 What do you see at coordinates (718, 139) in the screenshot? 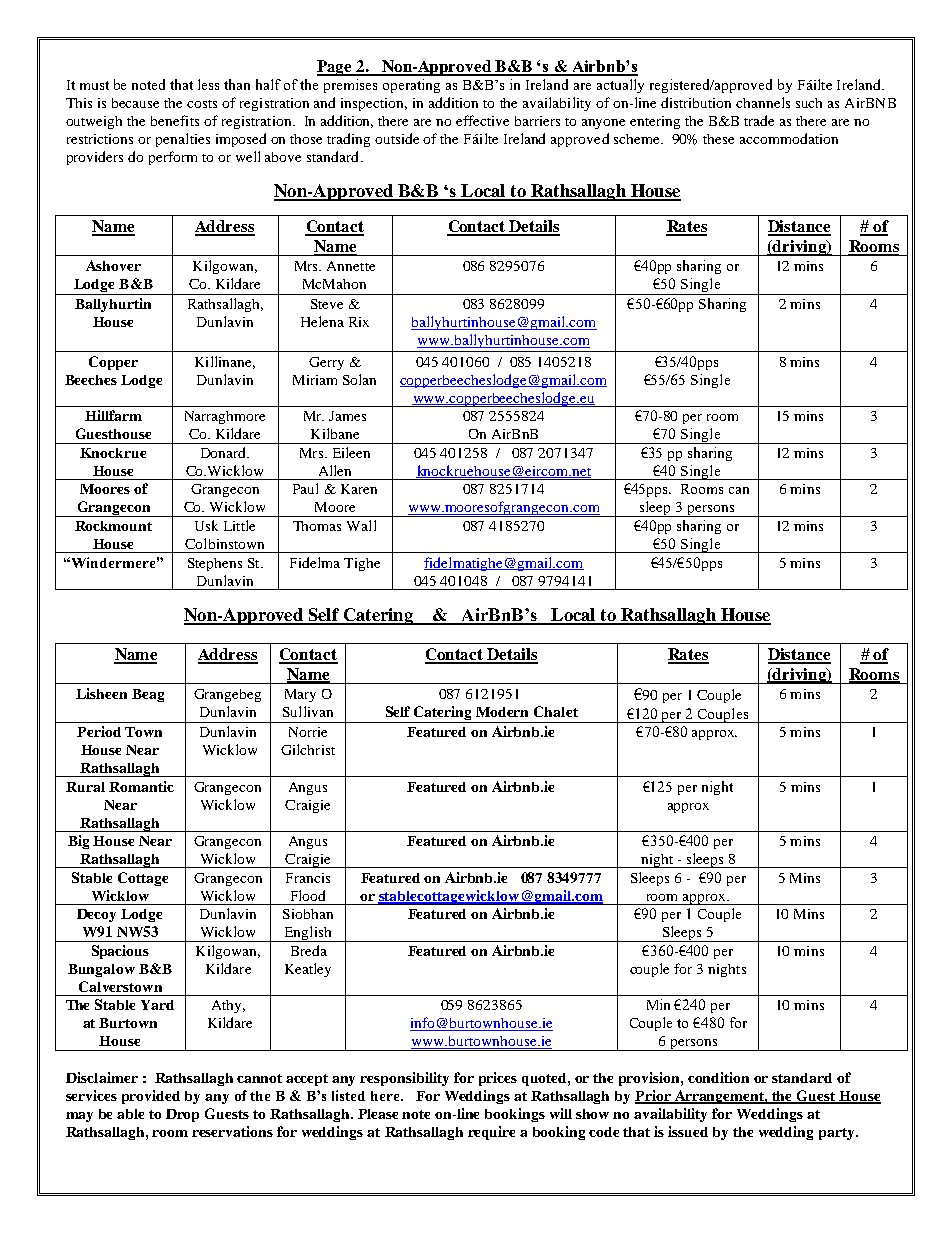
I see `these` at bounding box center [718, 139].
